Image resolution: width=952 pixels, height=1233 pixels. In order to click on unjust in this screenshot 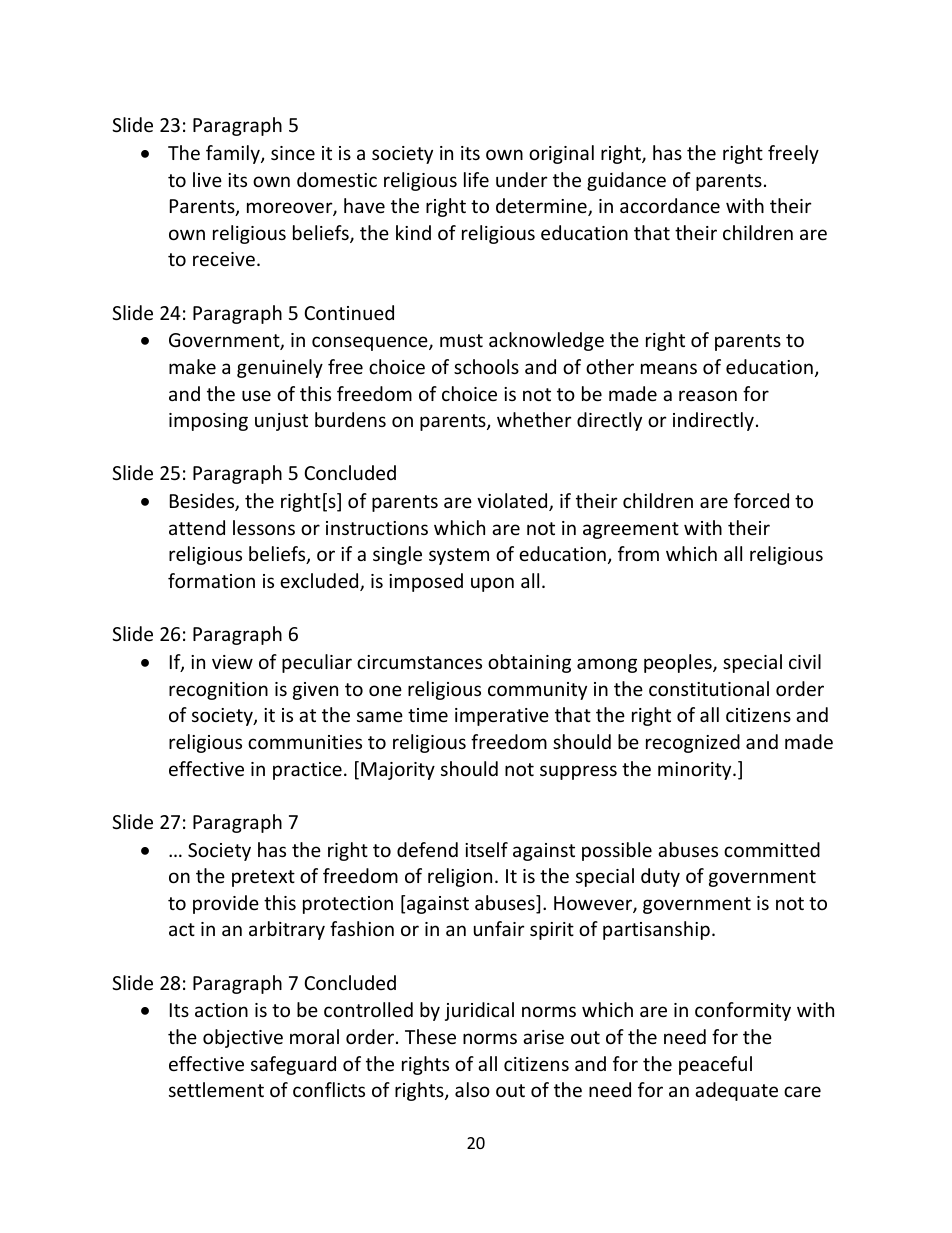, I will do `click(281, 422)`.
